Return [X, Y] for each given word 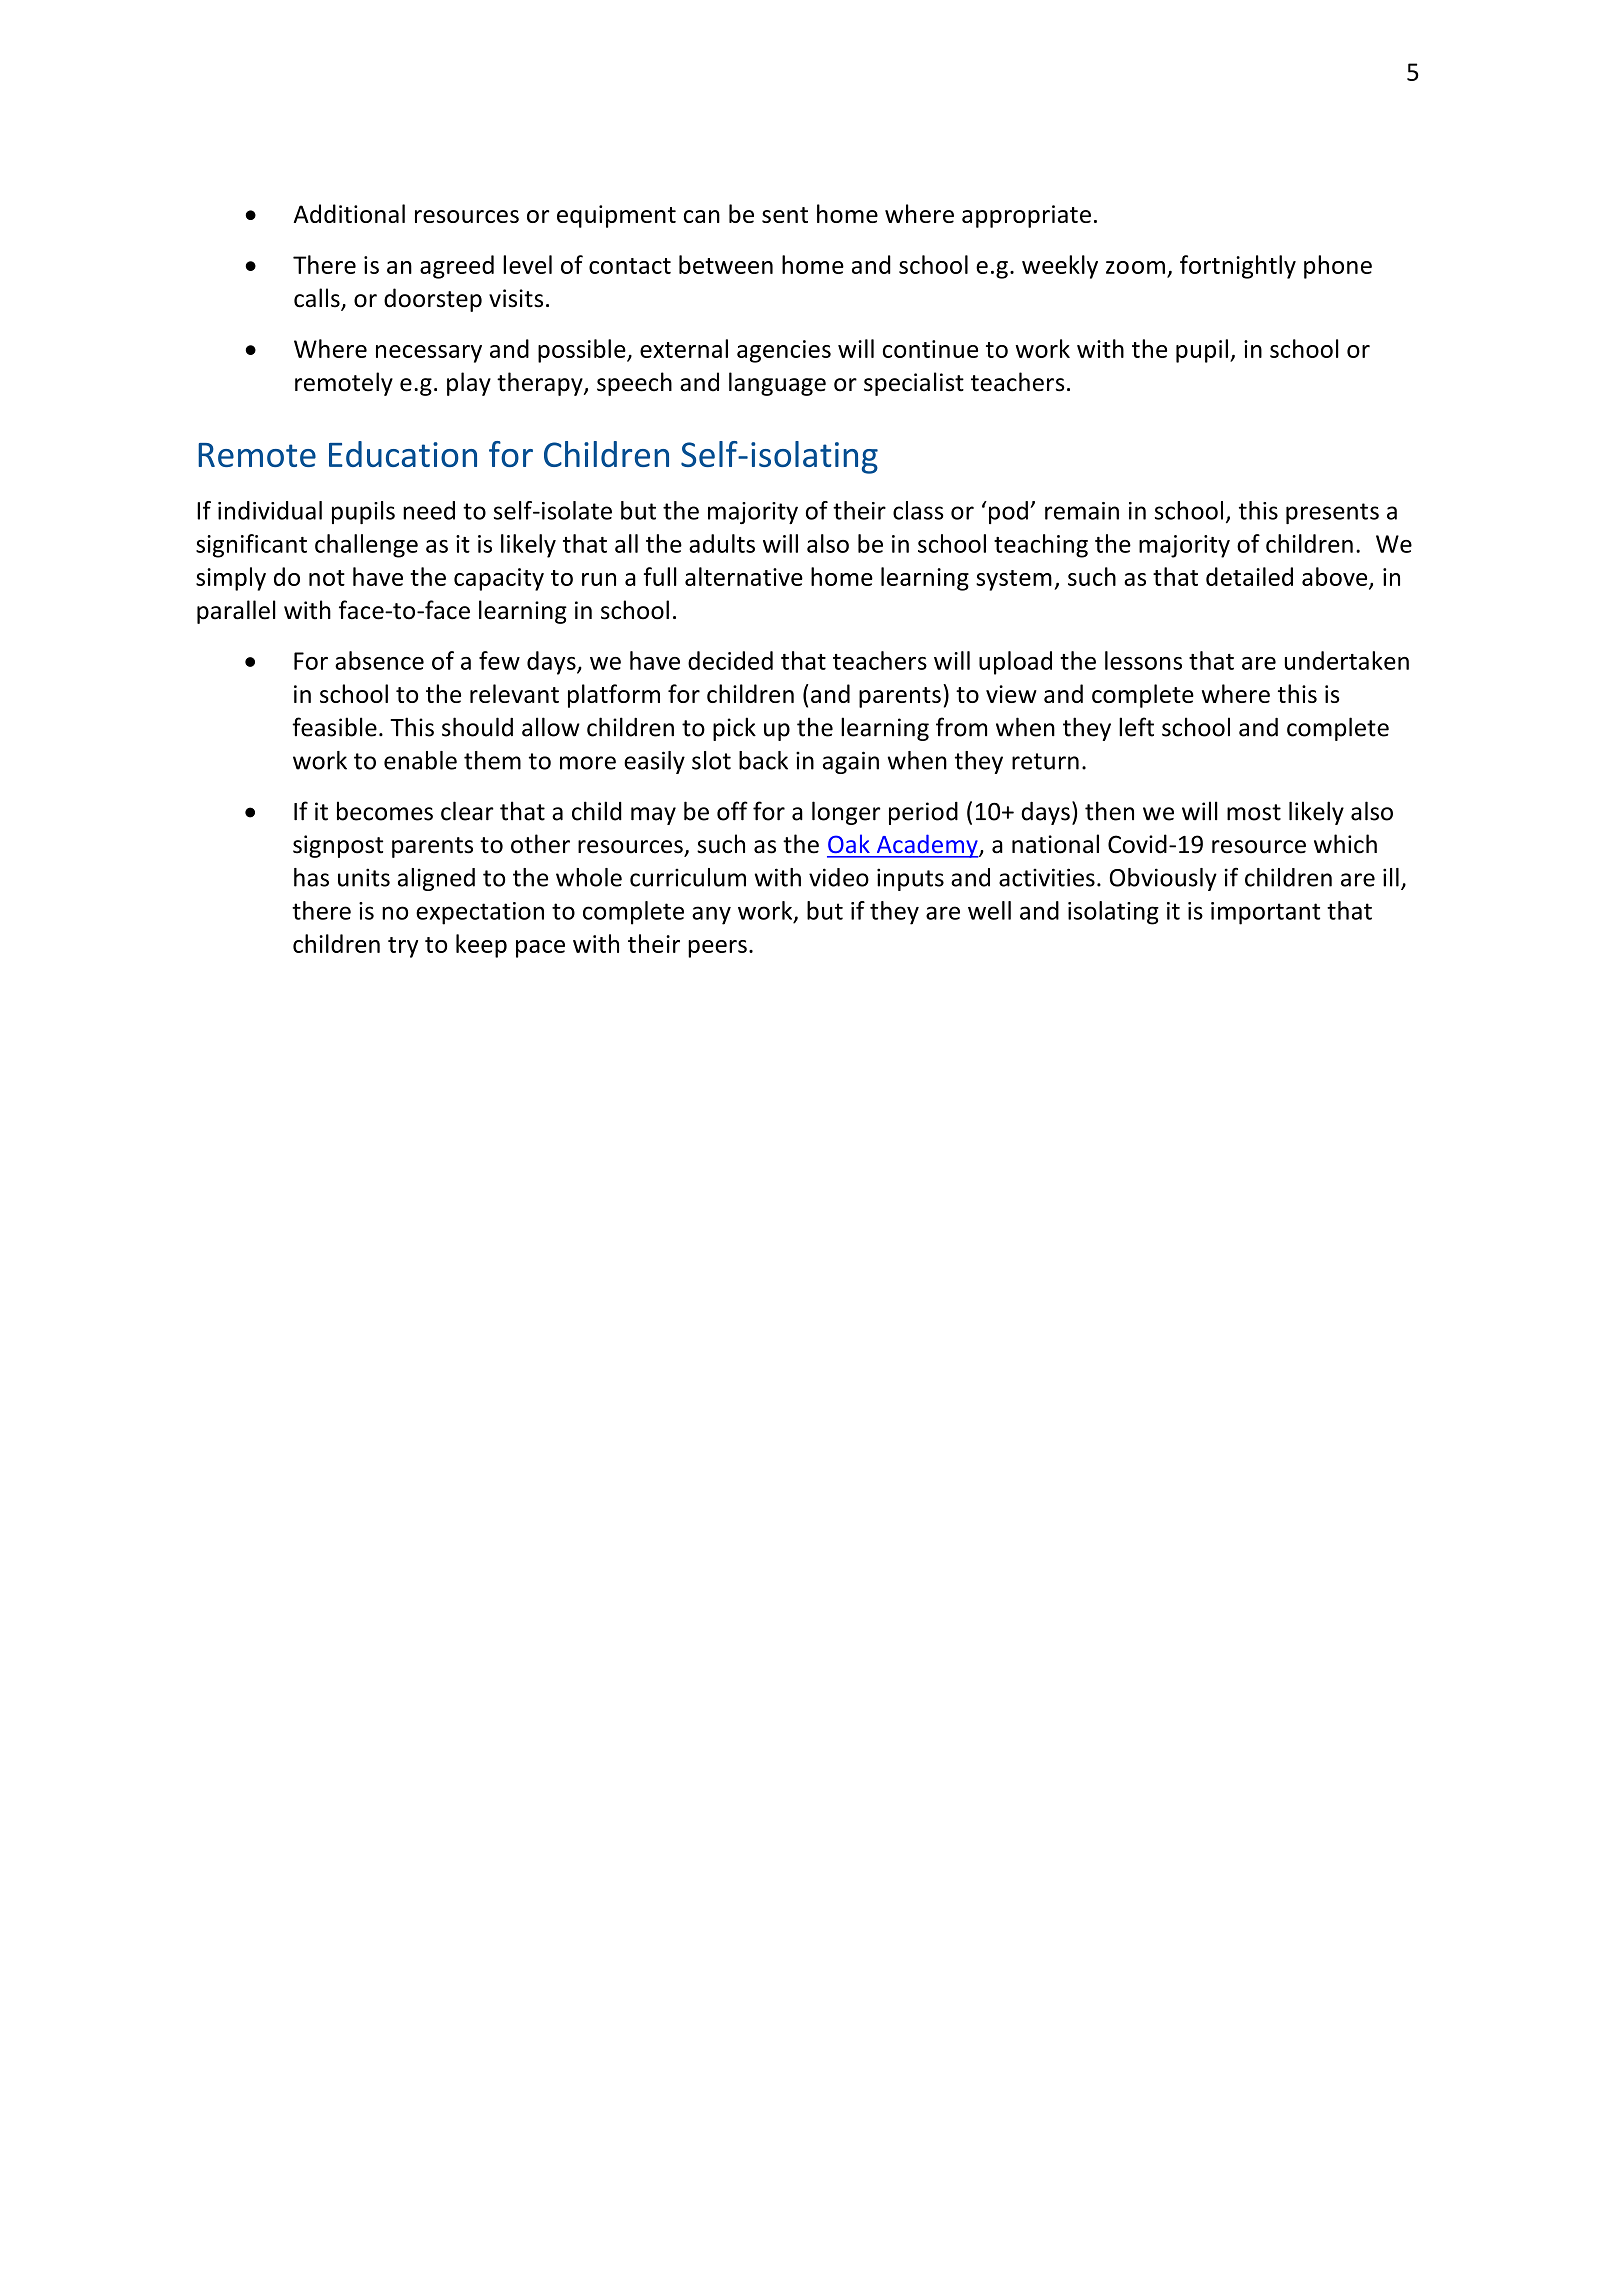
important [1265, 913]
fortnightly [1238, 267]
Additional [349, 213]
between [726, 264]
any [711, 915]
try [403, 947]
